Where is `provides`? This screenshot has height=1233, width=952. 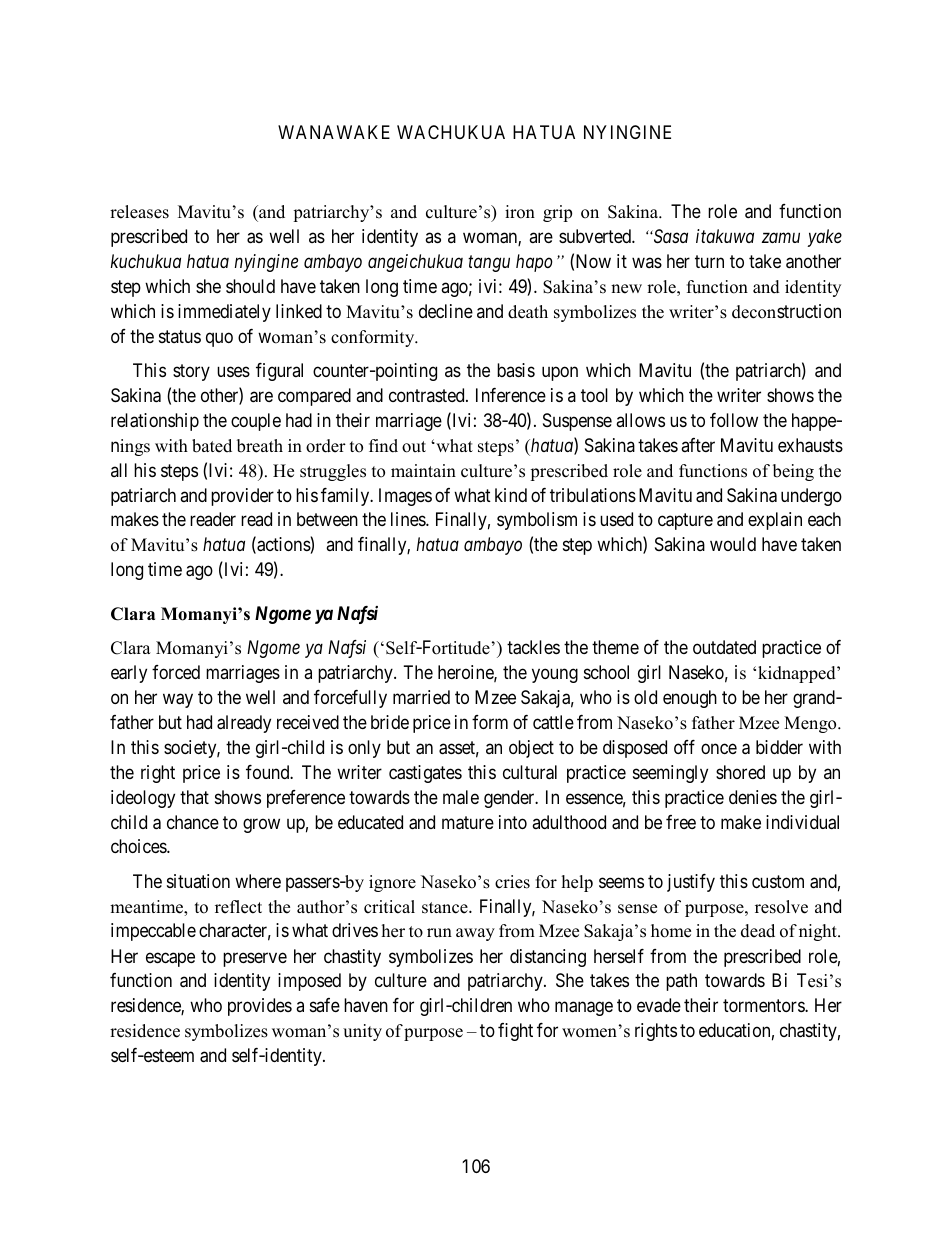 provides is located at coordinates (260, 1007).
